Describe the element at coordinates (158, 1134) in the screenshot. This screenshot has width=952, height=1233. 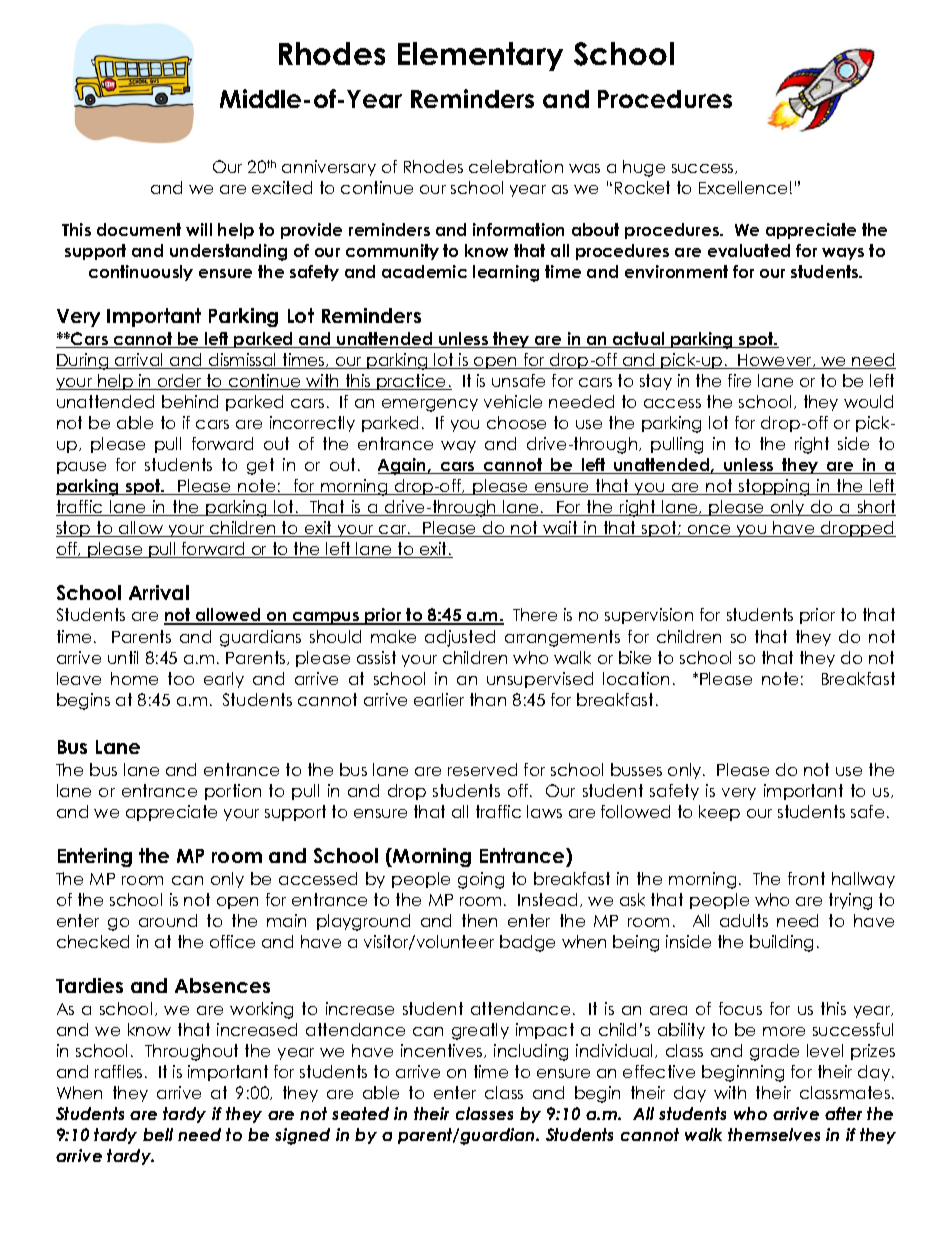
I see `bell` at that location.
